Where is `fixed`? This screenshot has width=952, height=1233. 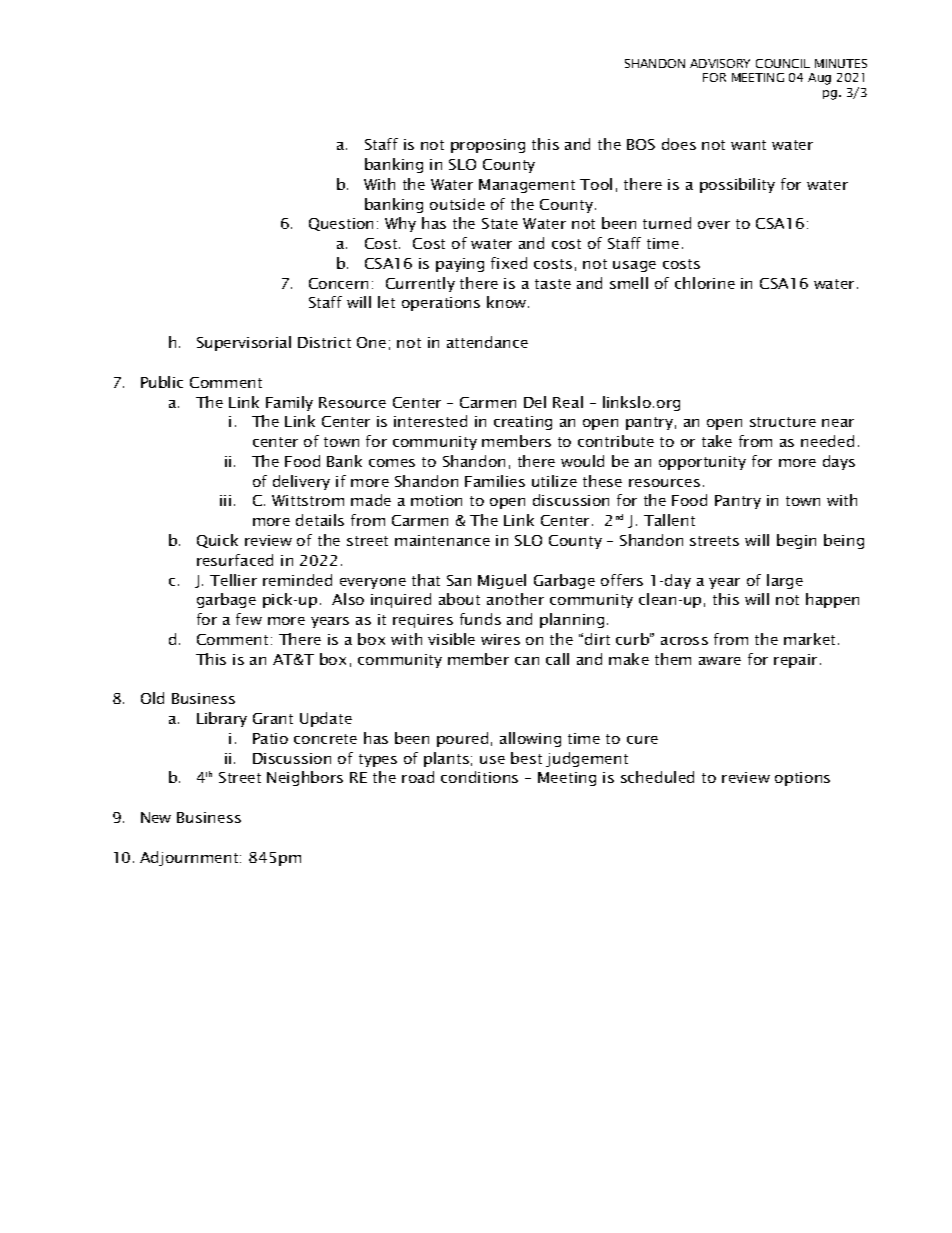 fixed is located at coordinates (509, 263).
